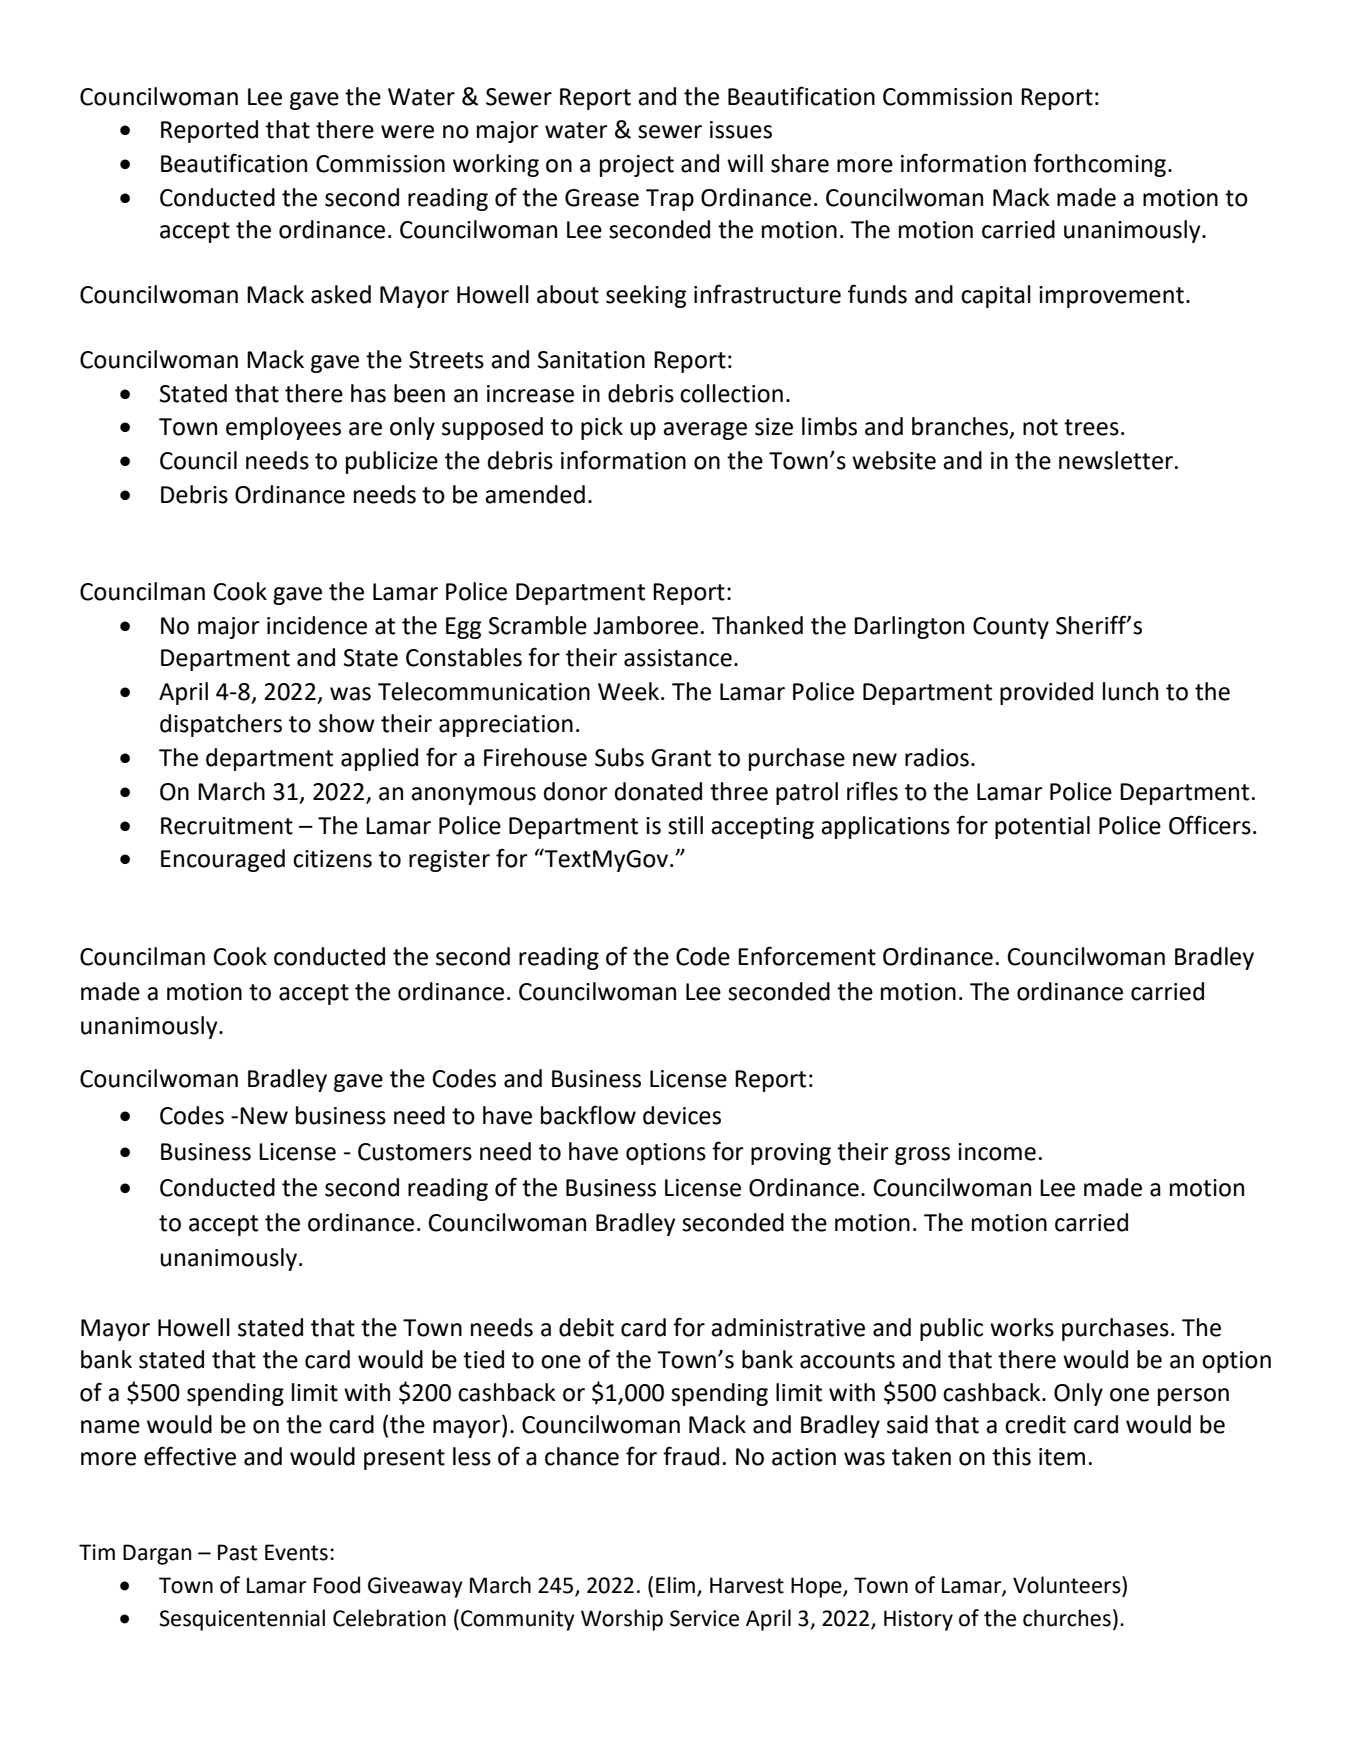 This screenshot has width=1352, height=1750. What do you see at coordinates (237, 1552) in the screenshot?
I see `Past` at bounding box center [237, 1552].
